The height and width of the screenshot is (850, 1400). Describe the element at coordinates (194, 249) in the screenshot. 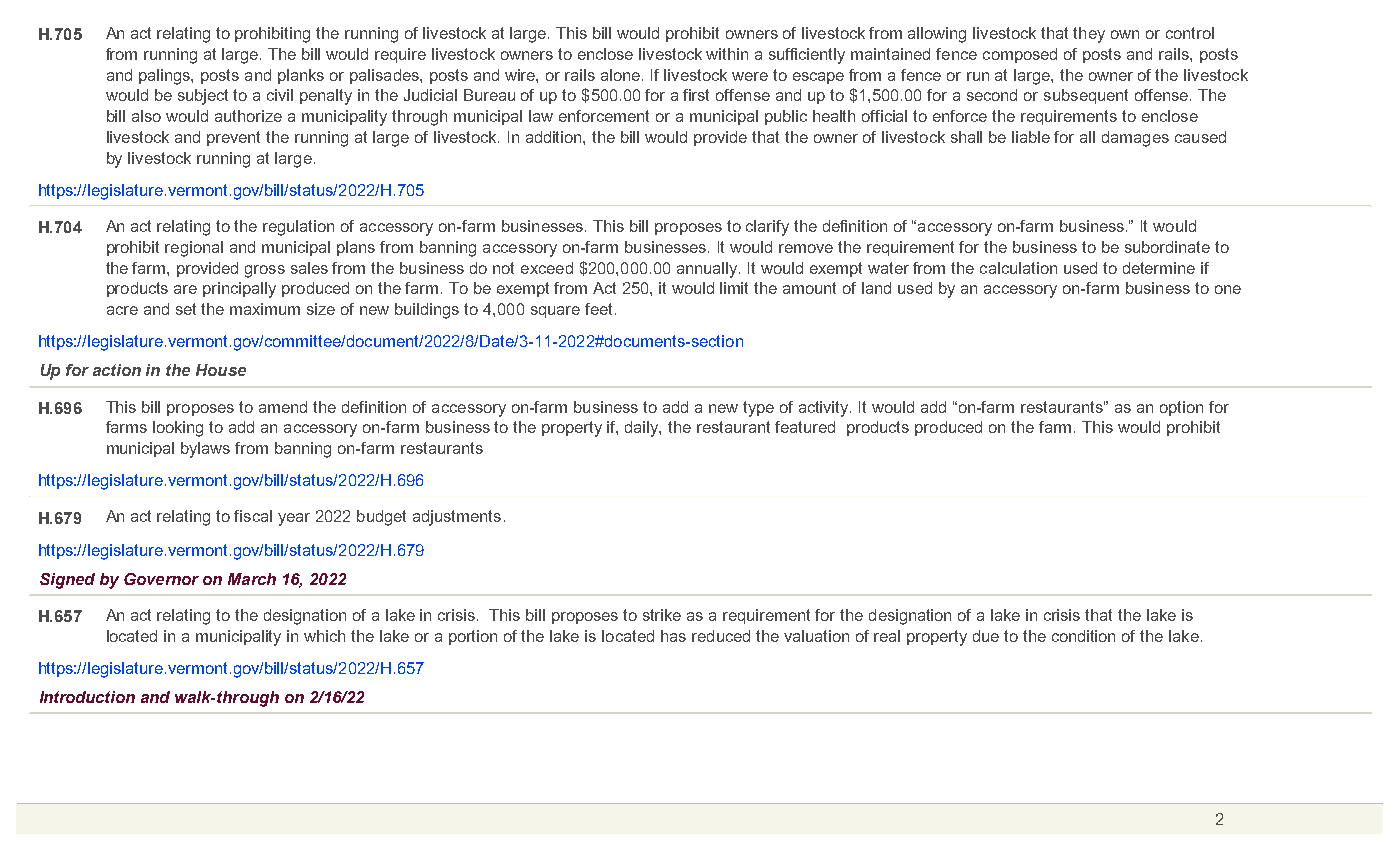

I see `regional` at that location.
